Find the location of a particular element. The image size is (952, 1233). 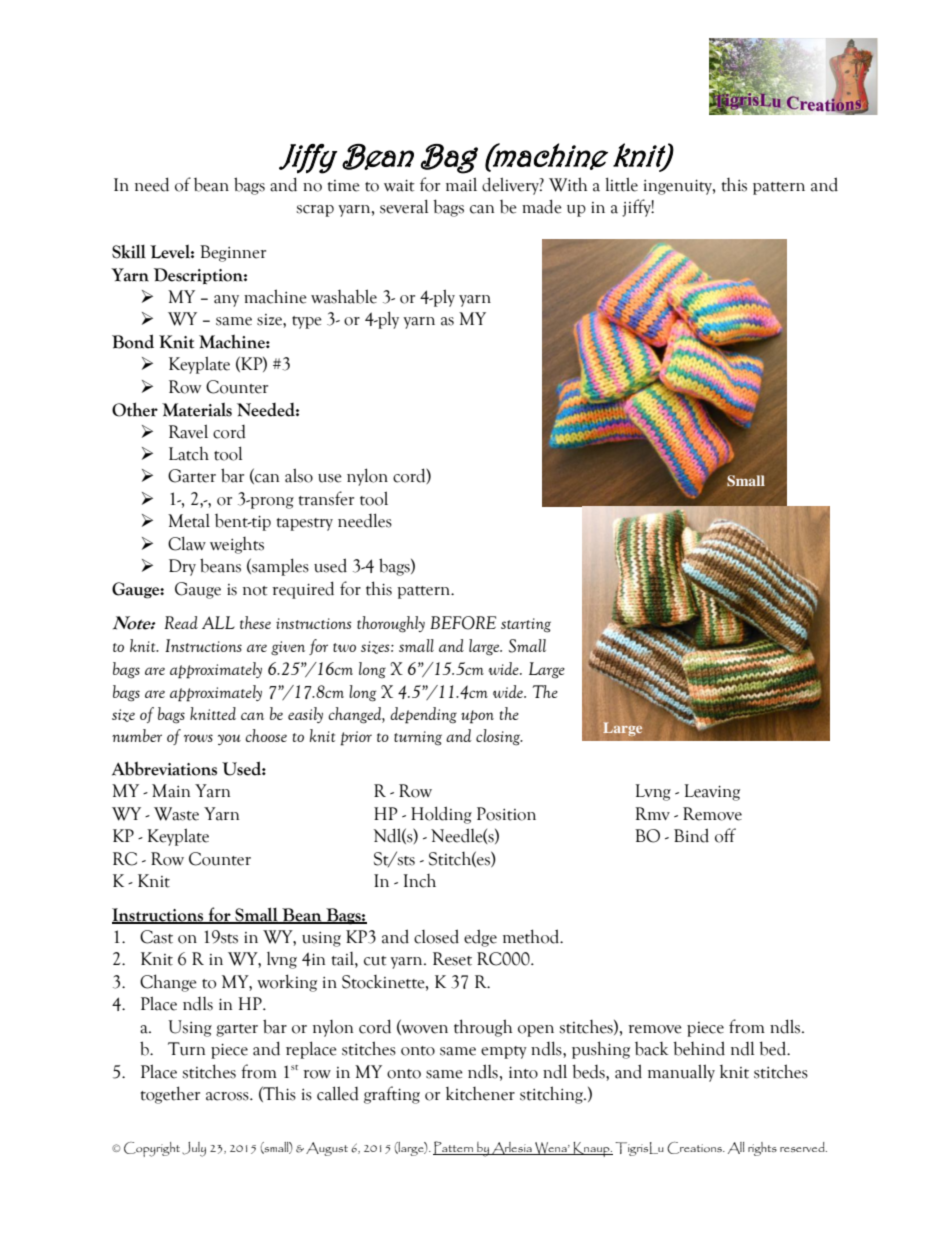

Metal is located at coordinates (189, 521).
